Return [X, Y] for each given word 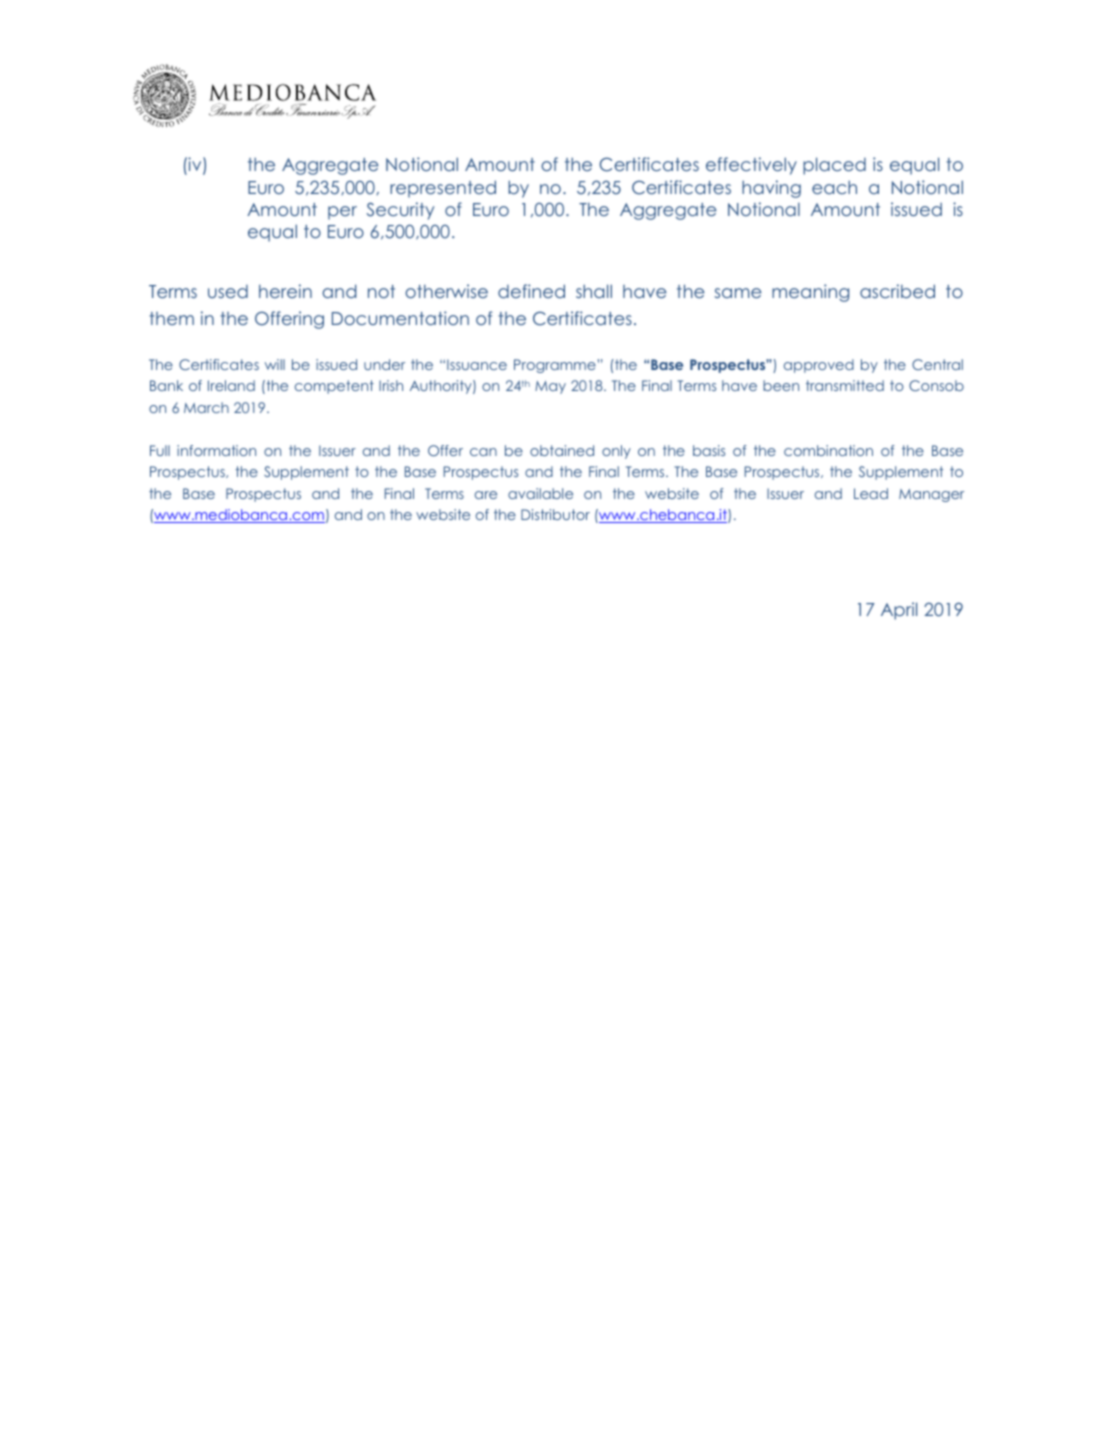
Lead [871, 493]
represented [443, 189]
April [899, 611]
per [342, 213]
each [834, 187]
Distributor [555, 514]
